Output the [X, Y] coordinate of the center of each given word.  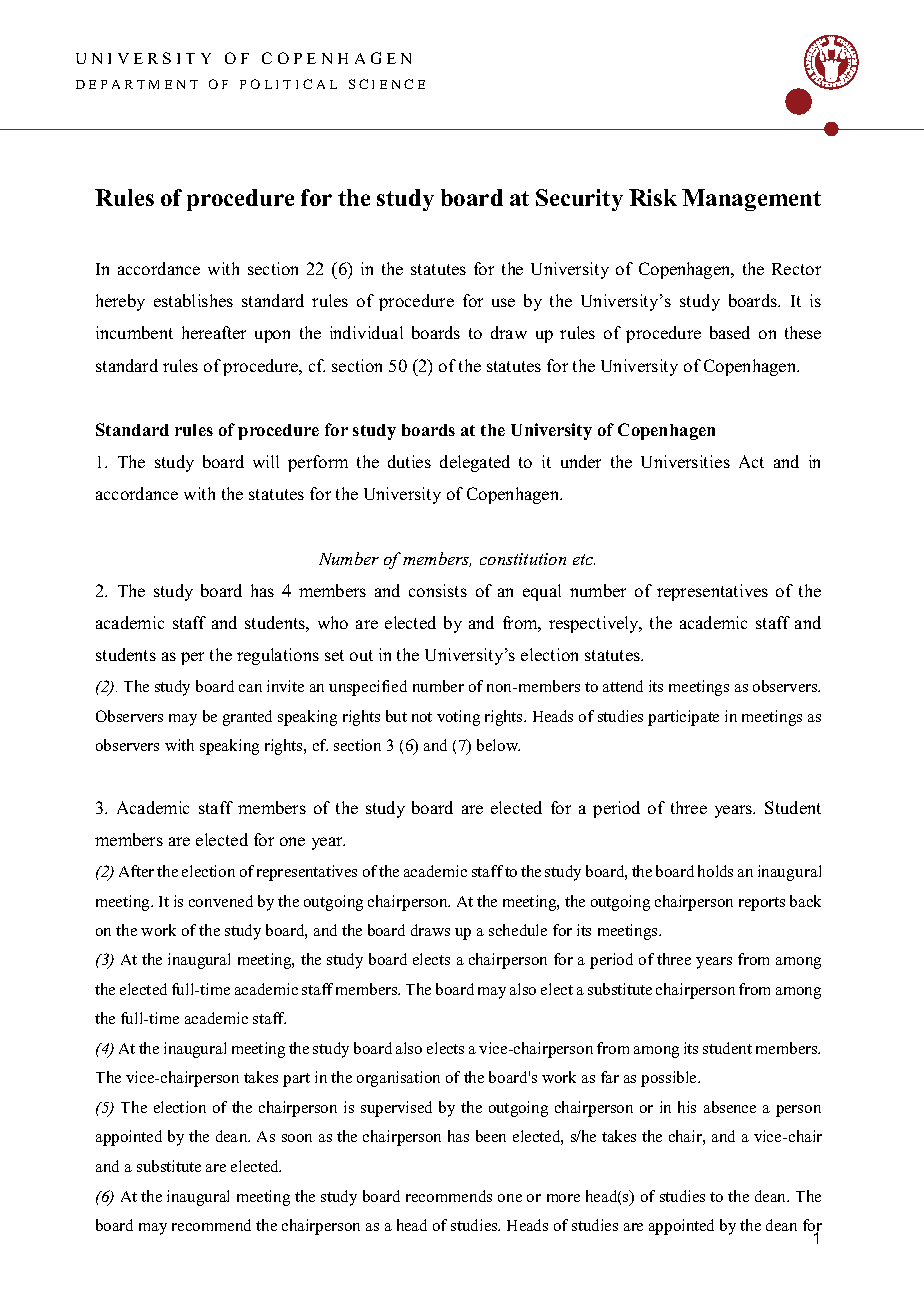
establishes [193, 300]
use [503, 302]
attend [623, 686]
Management [751, 200]
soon [297, 1138]
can [250, 688]
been [491, 1136]
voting [458, 718]
